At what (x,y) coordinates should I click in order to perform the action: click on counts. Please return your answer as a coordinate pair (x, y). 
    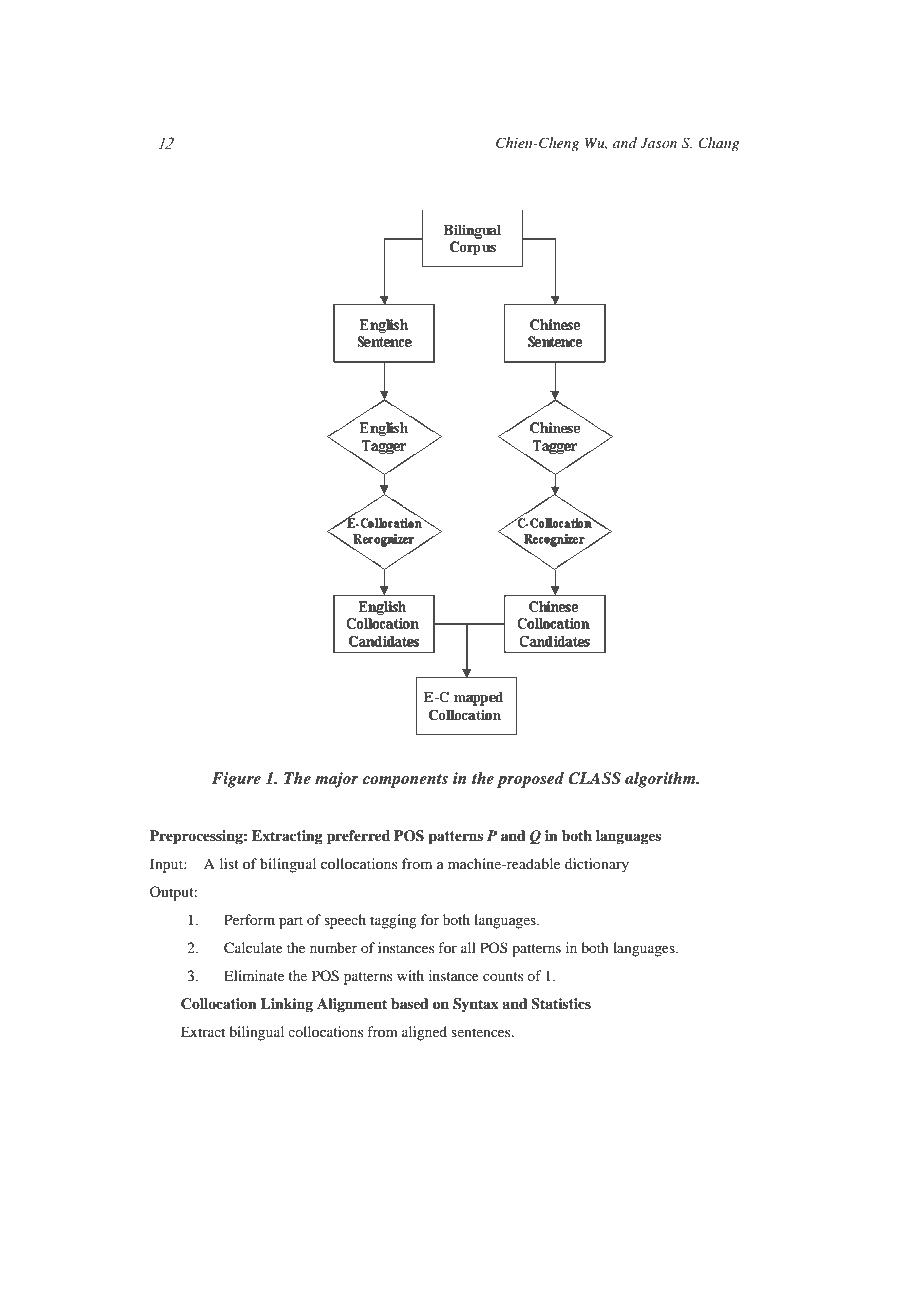
    Looking at the image, I should click on (503, 976).
